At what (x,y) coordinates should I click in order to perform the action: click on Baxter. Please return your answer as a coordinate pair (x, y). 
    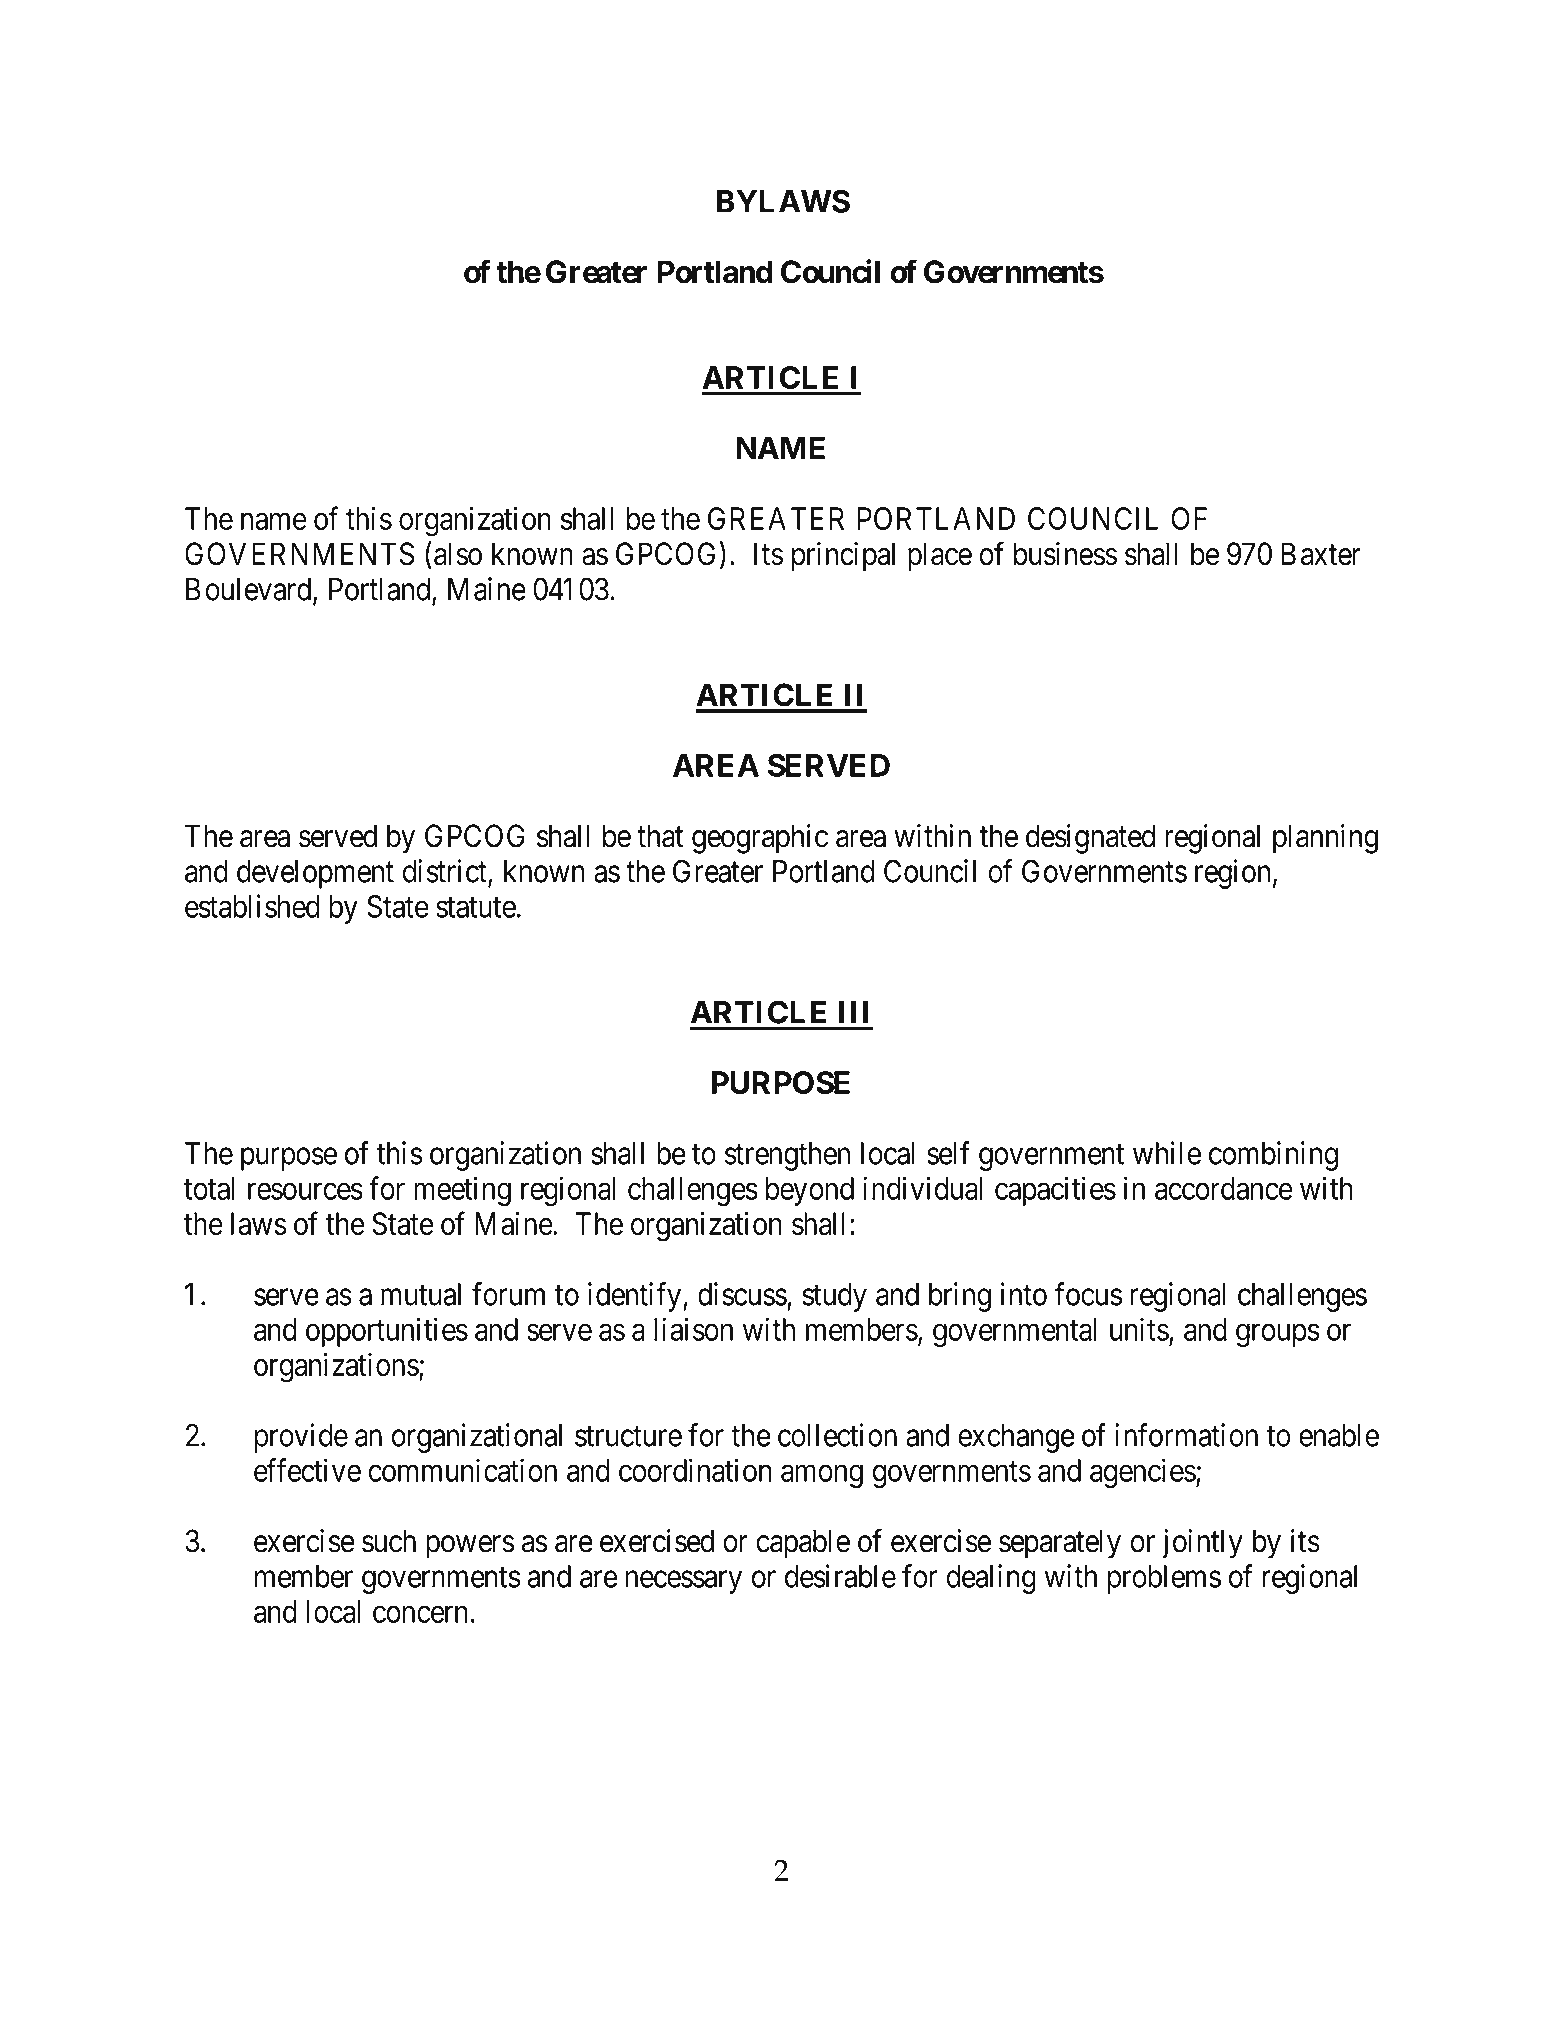
    Looking at the image, I should click on (1321, 554).
